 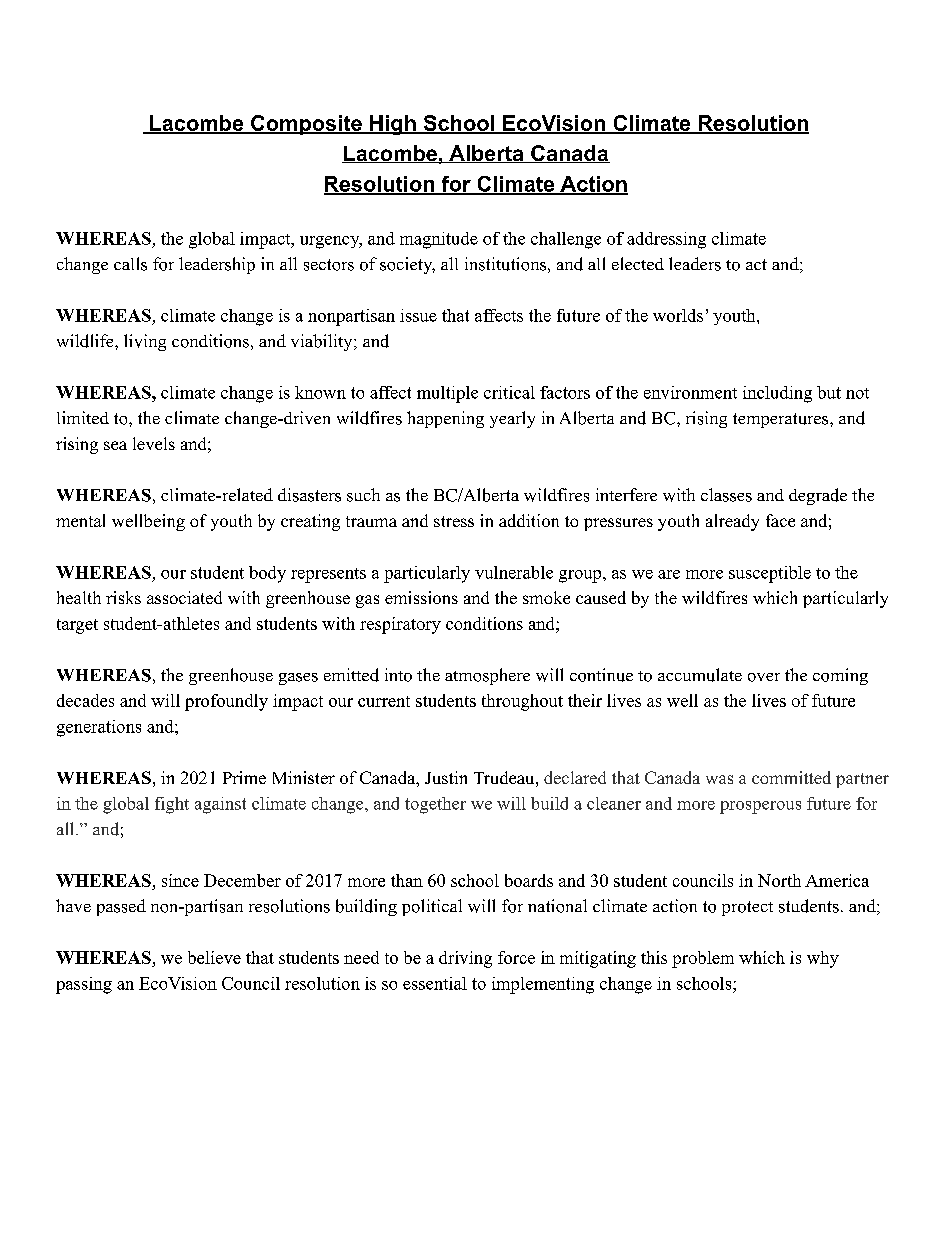 I want to click on High, so click(x=393, y=125).
